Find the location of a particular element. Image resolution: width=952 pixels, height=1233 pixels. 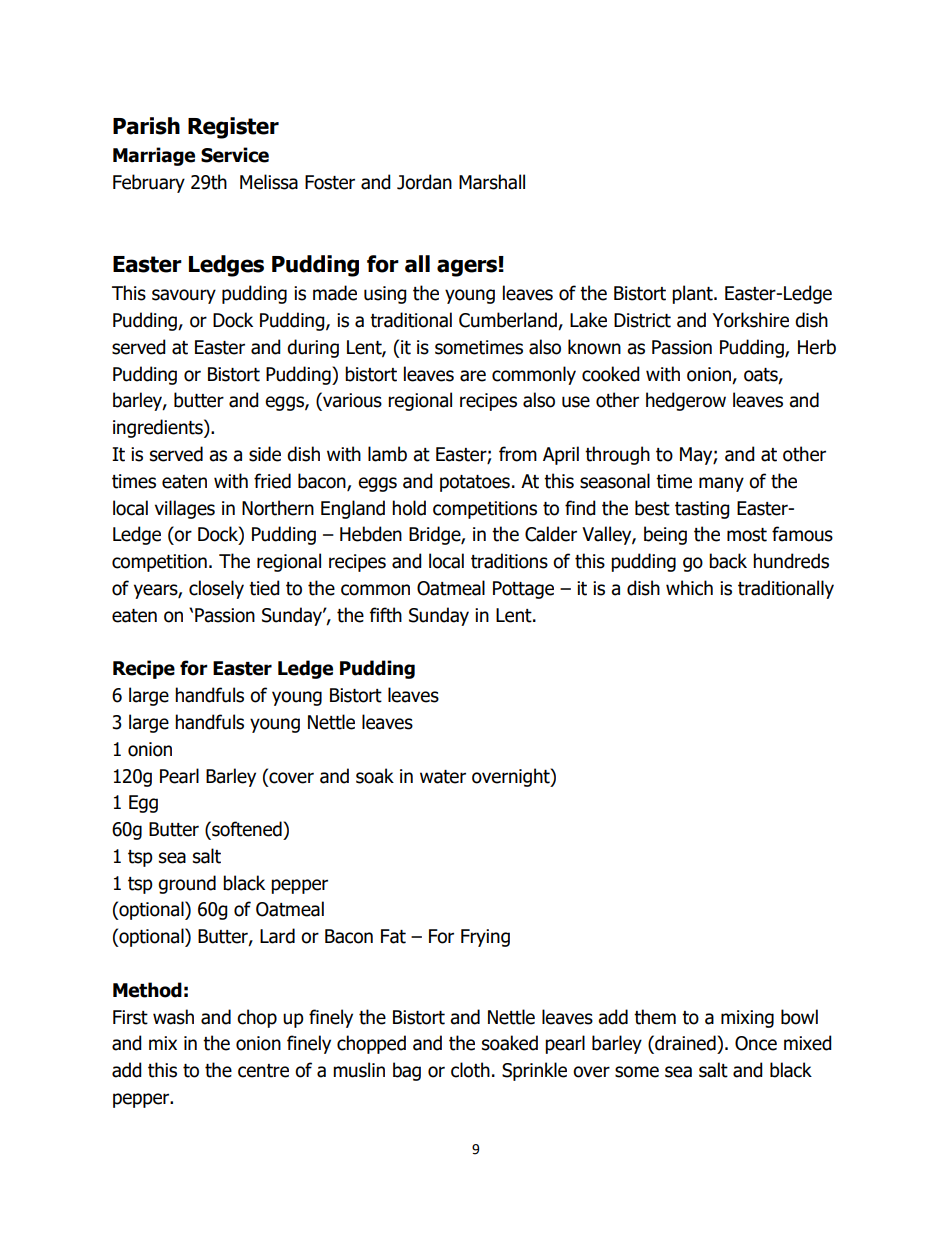

closely is located at coordinates (216, 589).
